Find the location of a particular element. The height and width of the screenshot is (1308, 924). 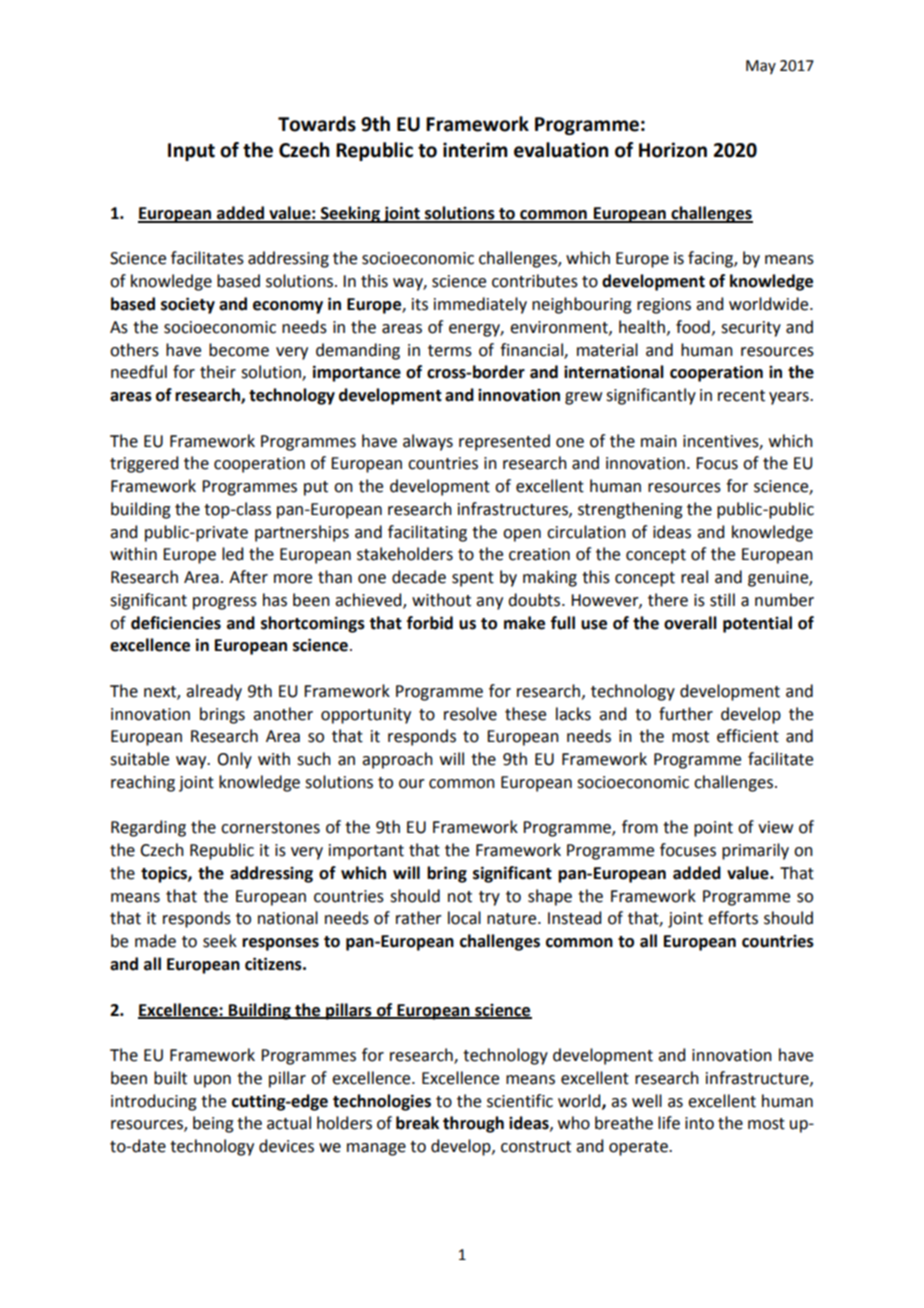

point is located at coordinates (713, 829).
